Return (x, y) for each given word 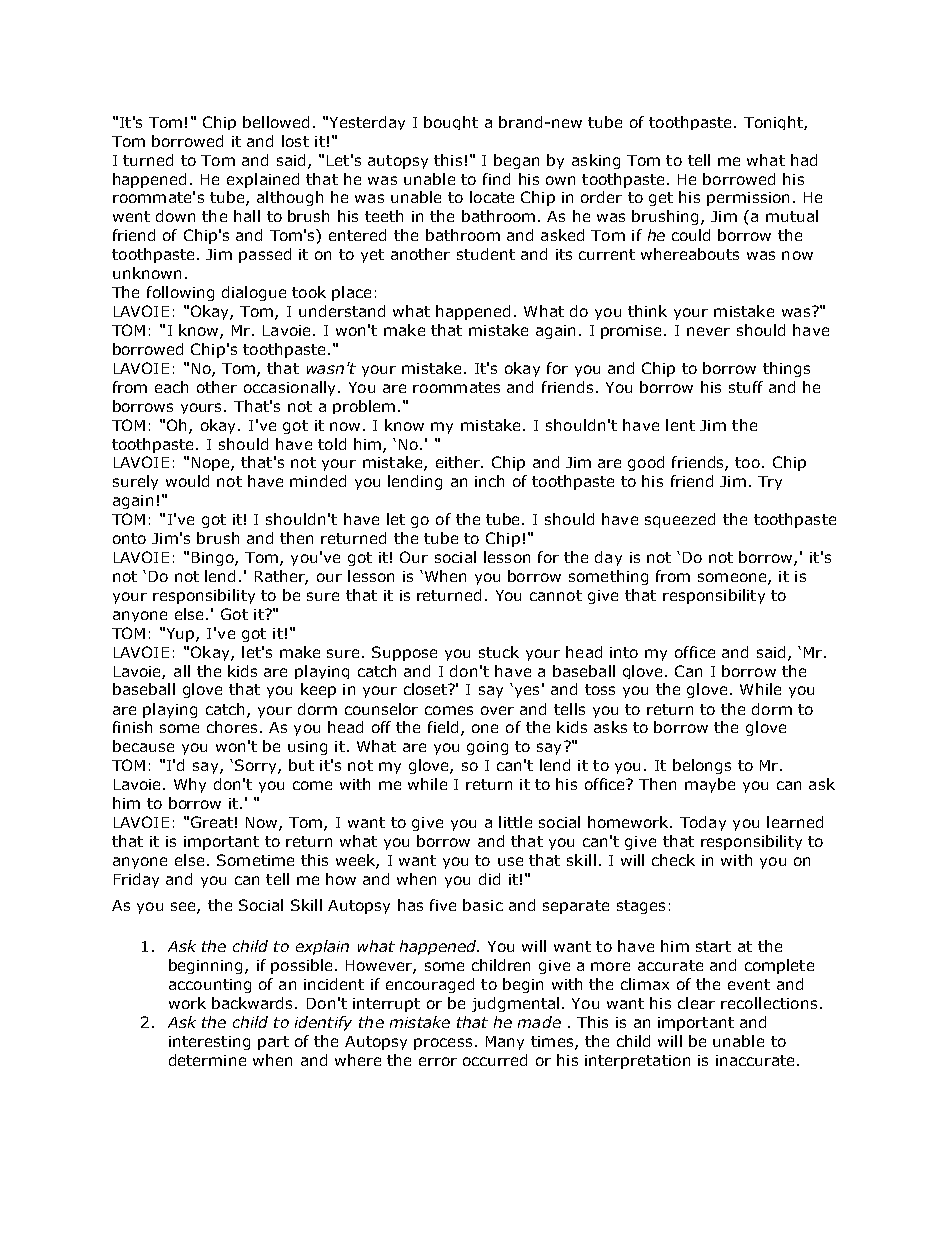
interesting (209, 1043)
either (459, 462)
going (487, 748)
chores (232, 727)
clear (696, 1003)
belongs (702, 766)
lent (680, 425)
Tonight (774, 123)
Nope (212, 464)
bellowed (276, 122)
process (443, 1044)
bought (451, 123)
